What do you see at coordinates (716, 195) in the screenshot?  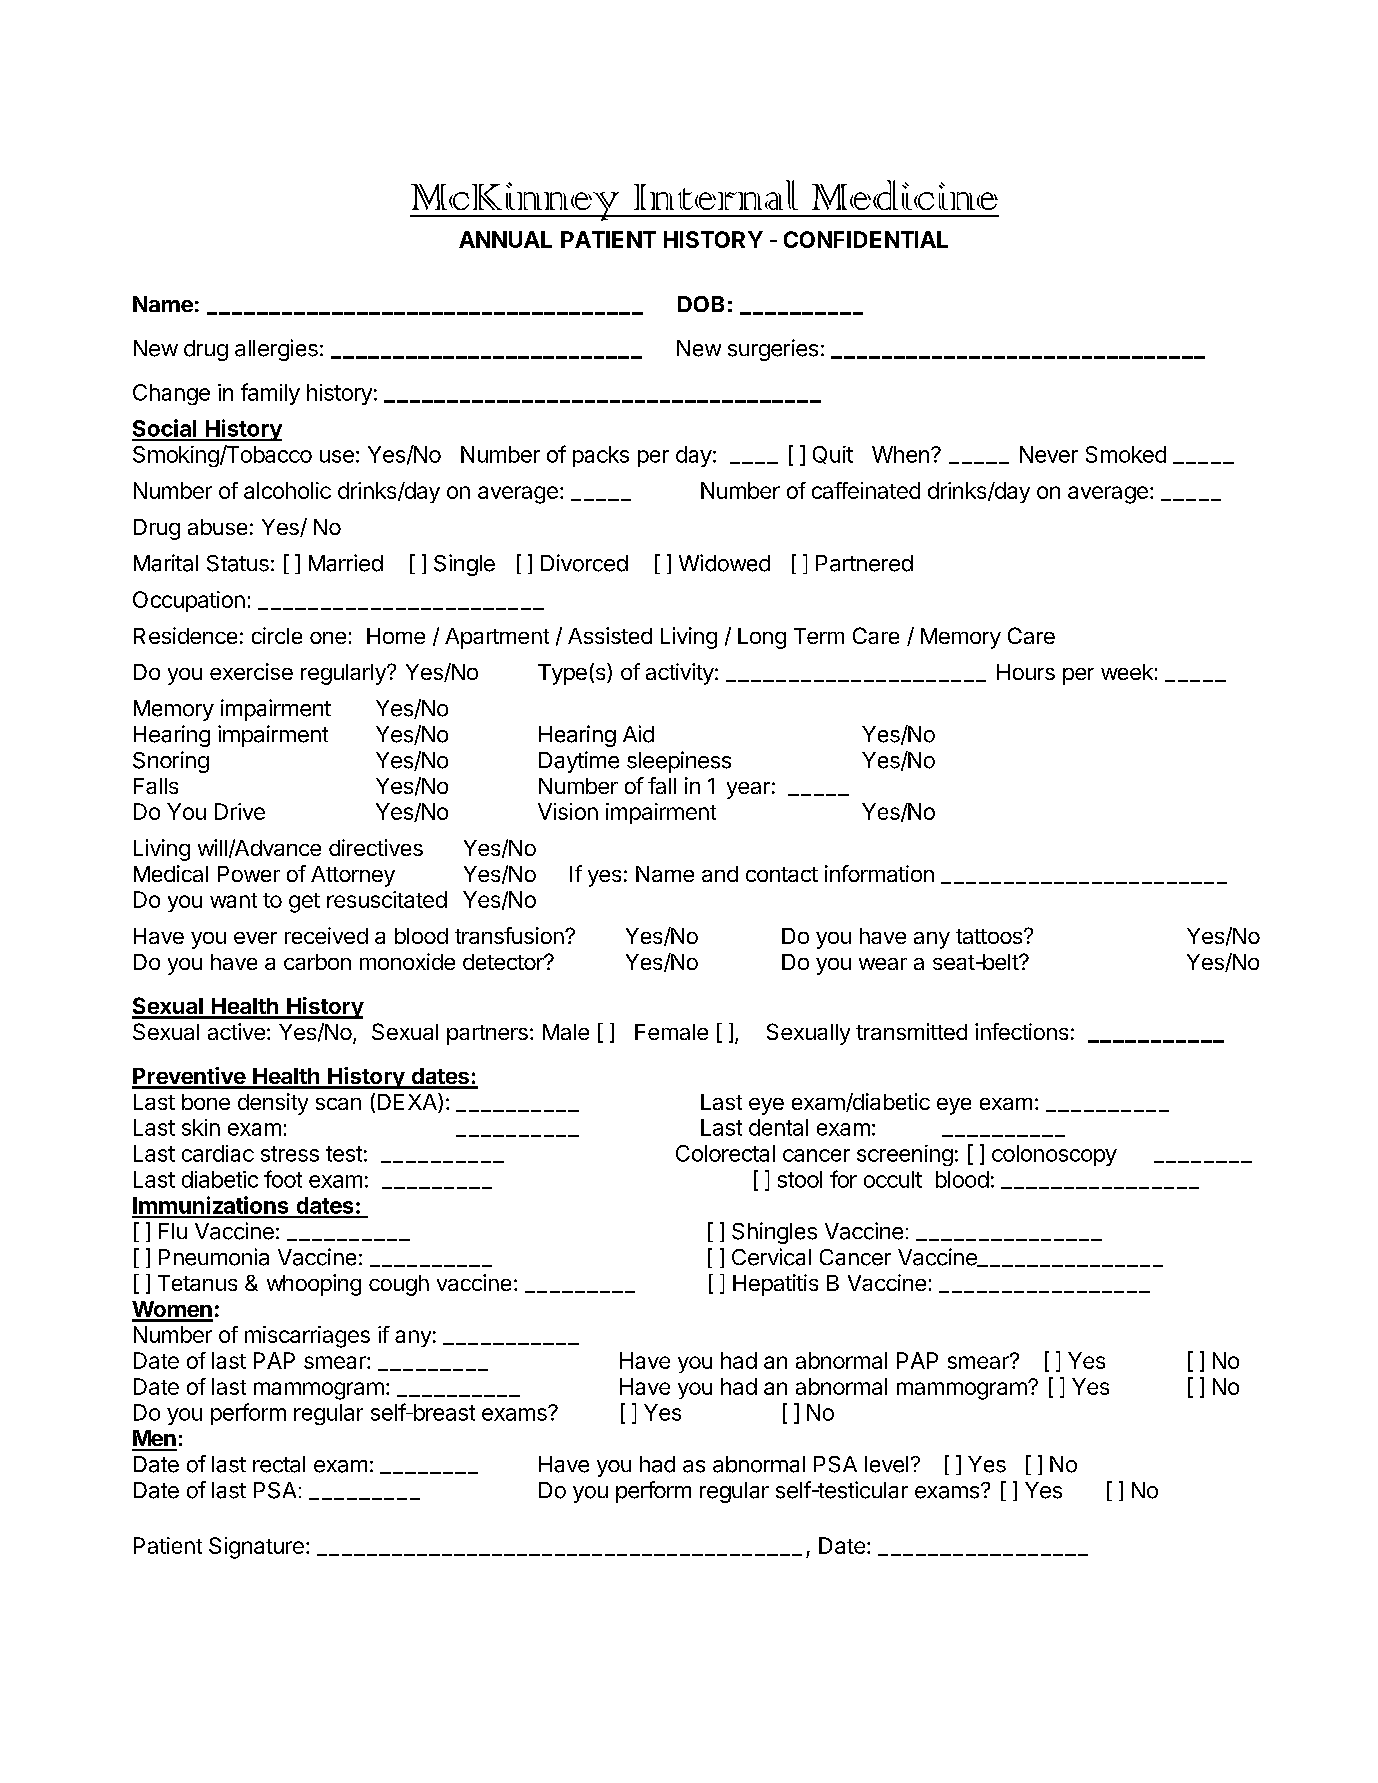 I see `Internal` at bounding box center [716, 195].
